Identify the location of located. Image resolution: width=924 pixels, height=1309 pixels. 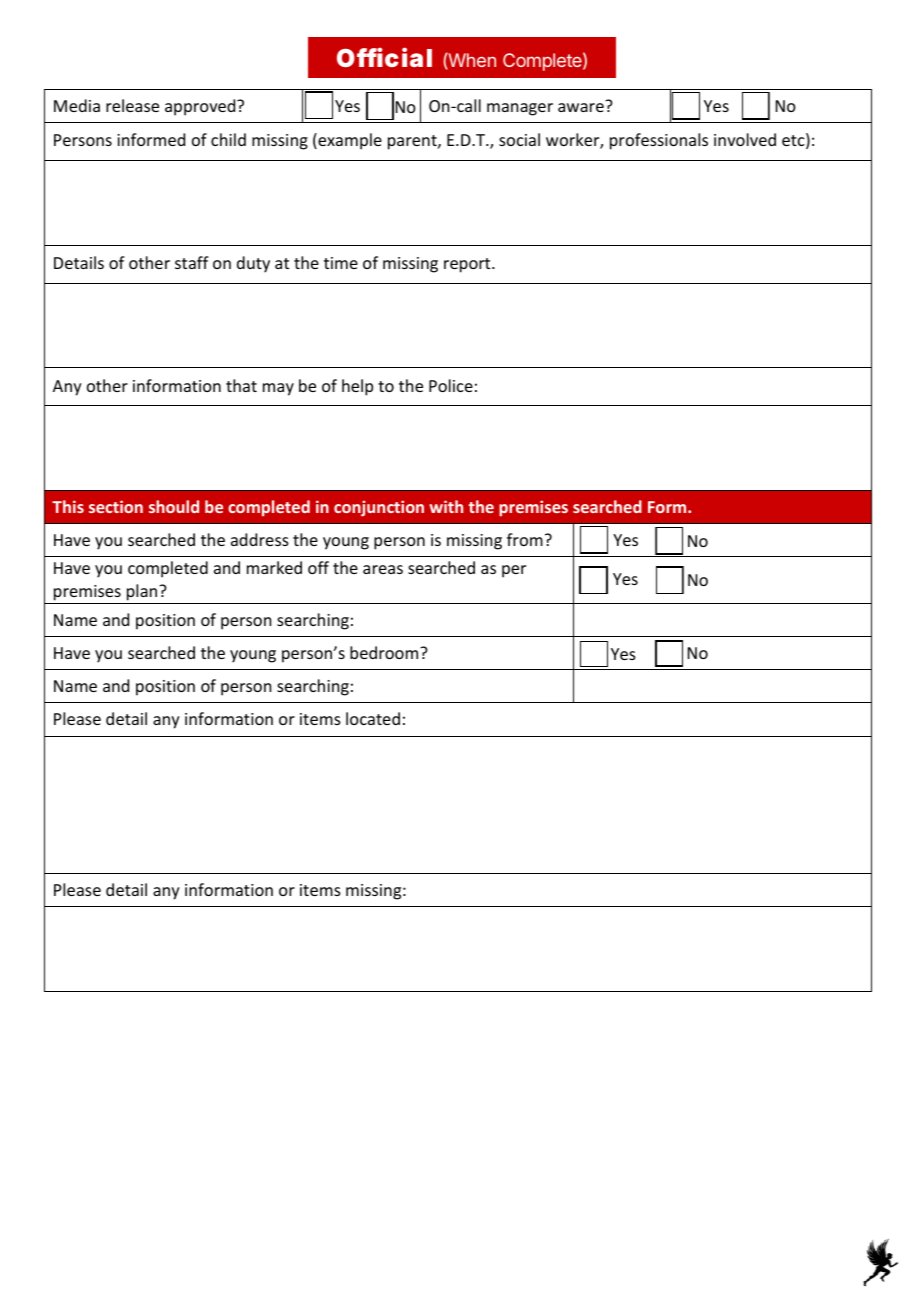
(373, 718).
